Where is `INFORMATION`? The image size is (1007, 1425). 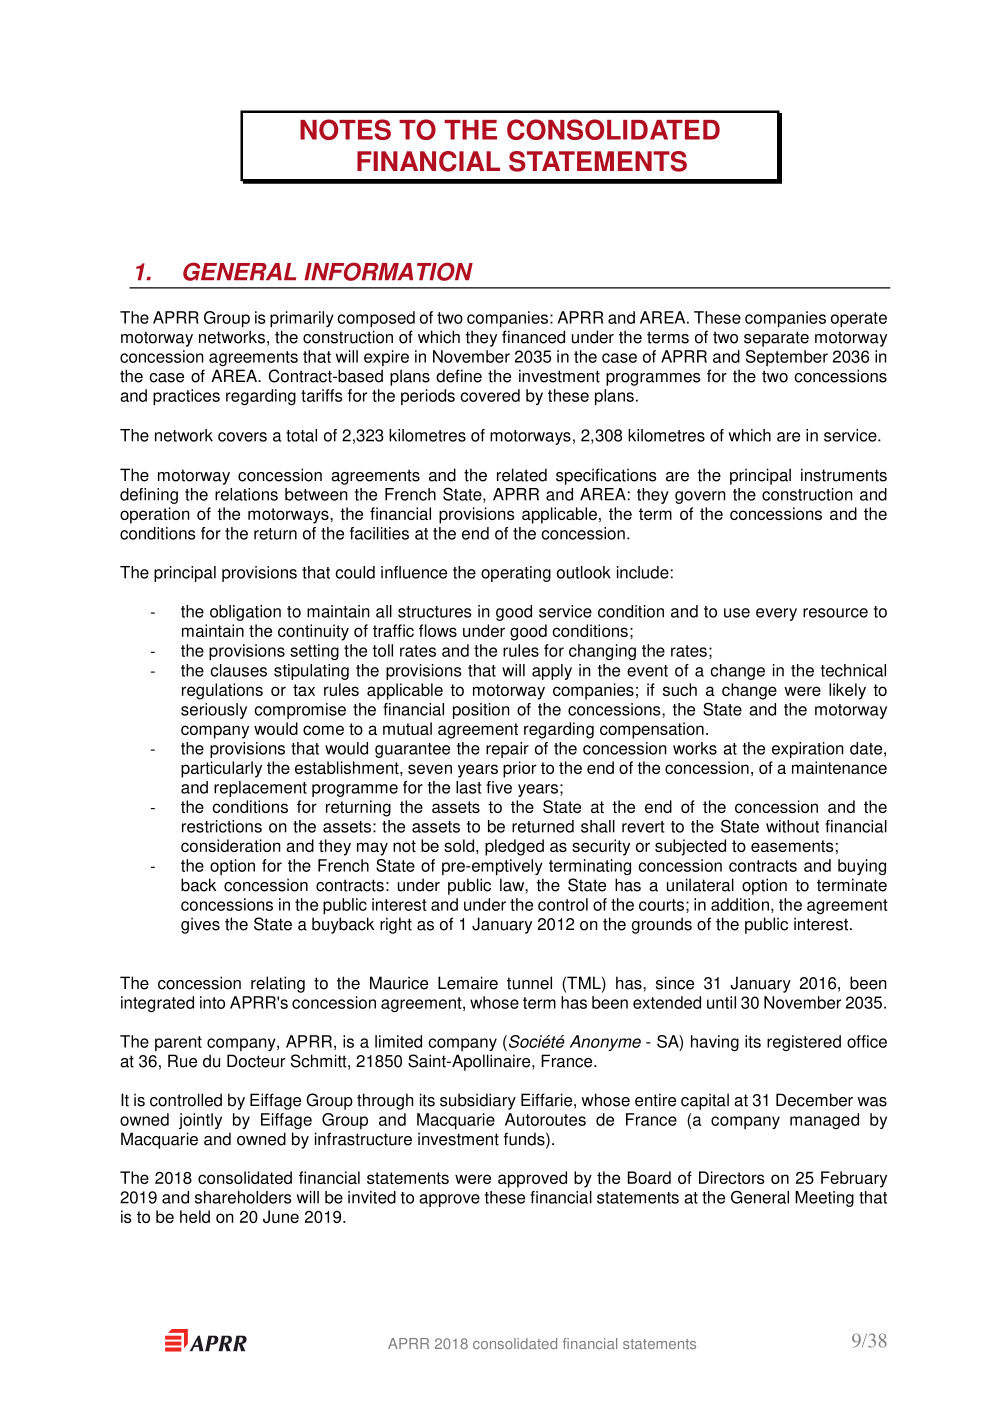 INFORMATION is located at coordinates (388, 271).
